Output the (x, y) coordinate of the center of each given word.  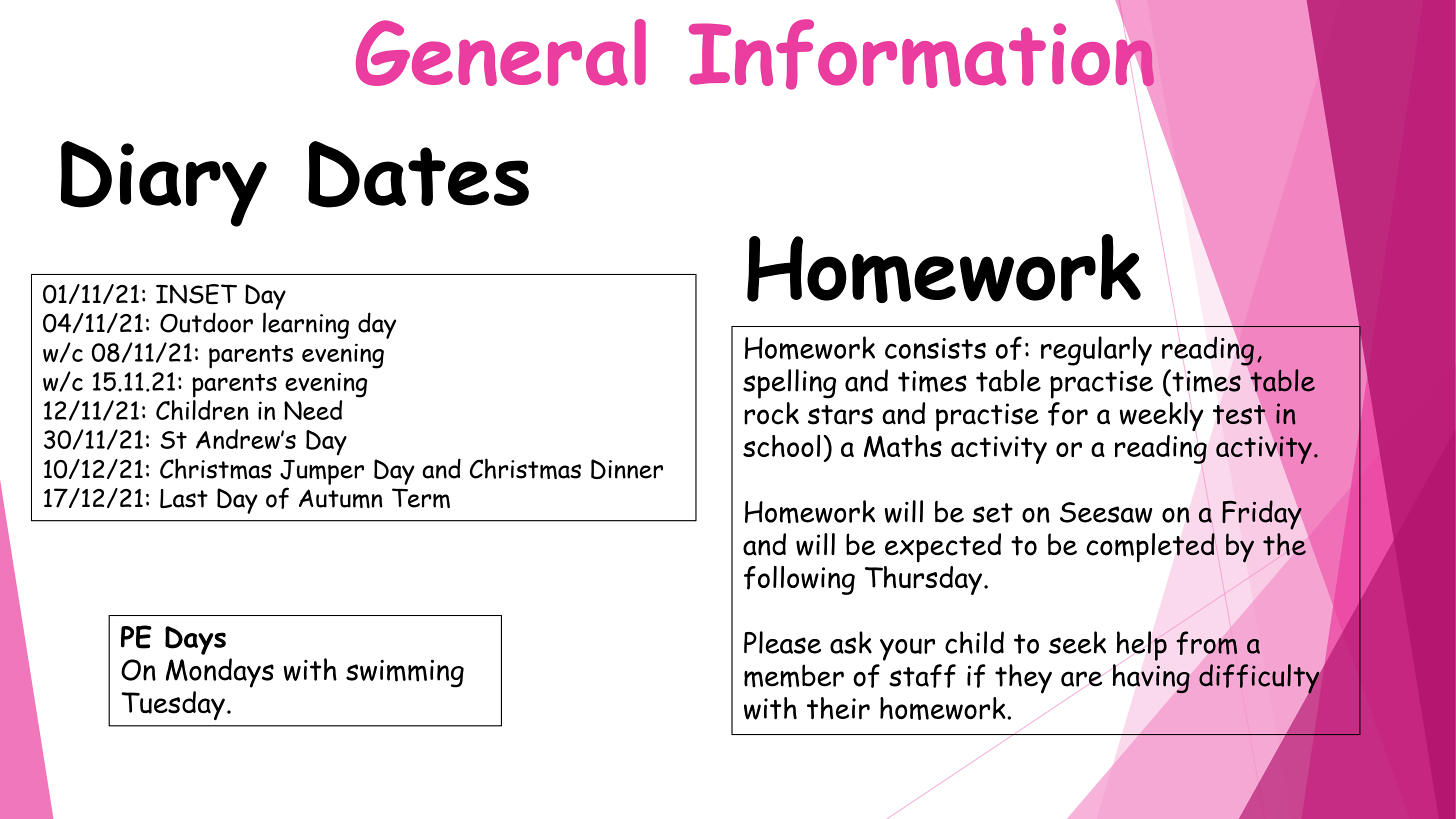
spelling (789, 384)
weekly (1161, 416)
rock (771, 413)
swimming (405, 673)
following (799, 580)
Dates (418, 174)
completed (1150, 548)
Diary (164, 184)
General (501, 52)
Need (313, 410)
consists (935, 348)
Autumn (341, 498)
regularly (1096, 351)
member (794, 676)
